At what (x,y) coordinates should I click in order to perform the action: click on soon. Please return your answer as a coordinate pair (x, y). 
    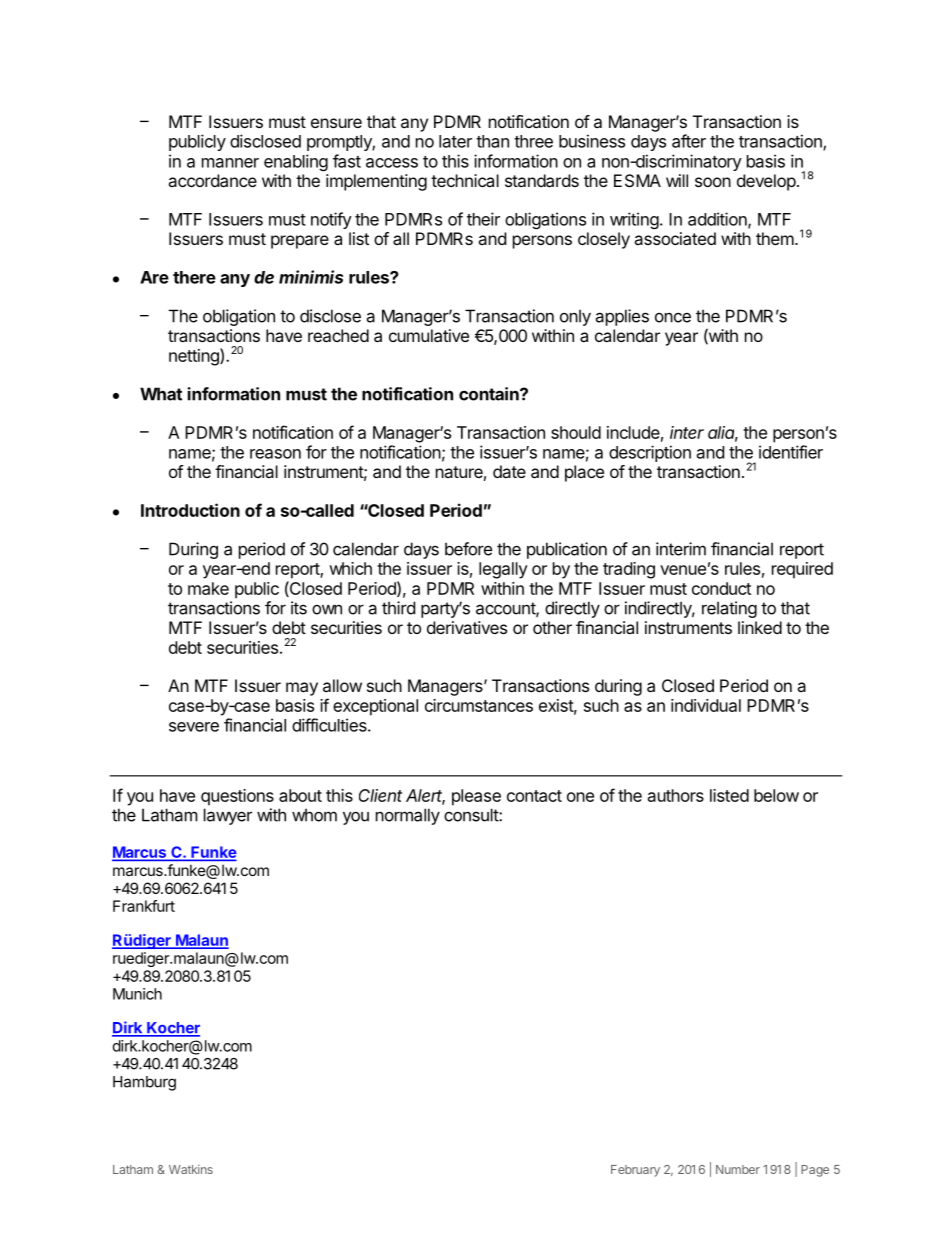
    Looking at the image, I should click on (713, 182).
